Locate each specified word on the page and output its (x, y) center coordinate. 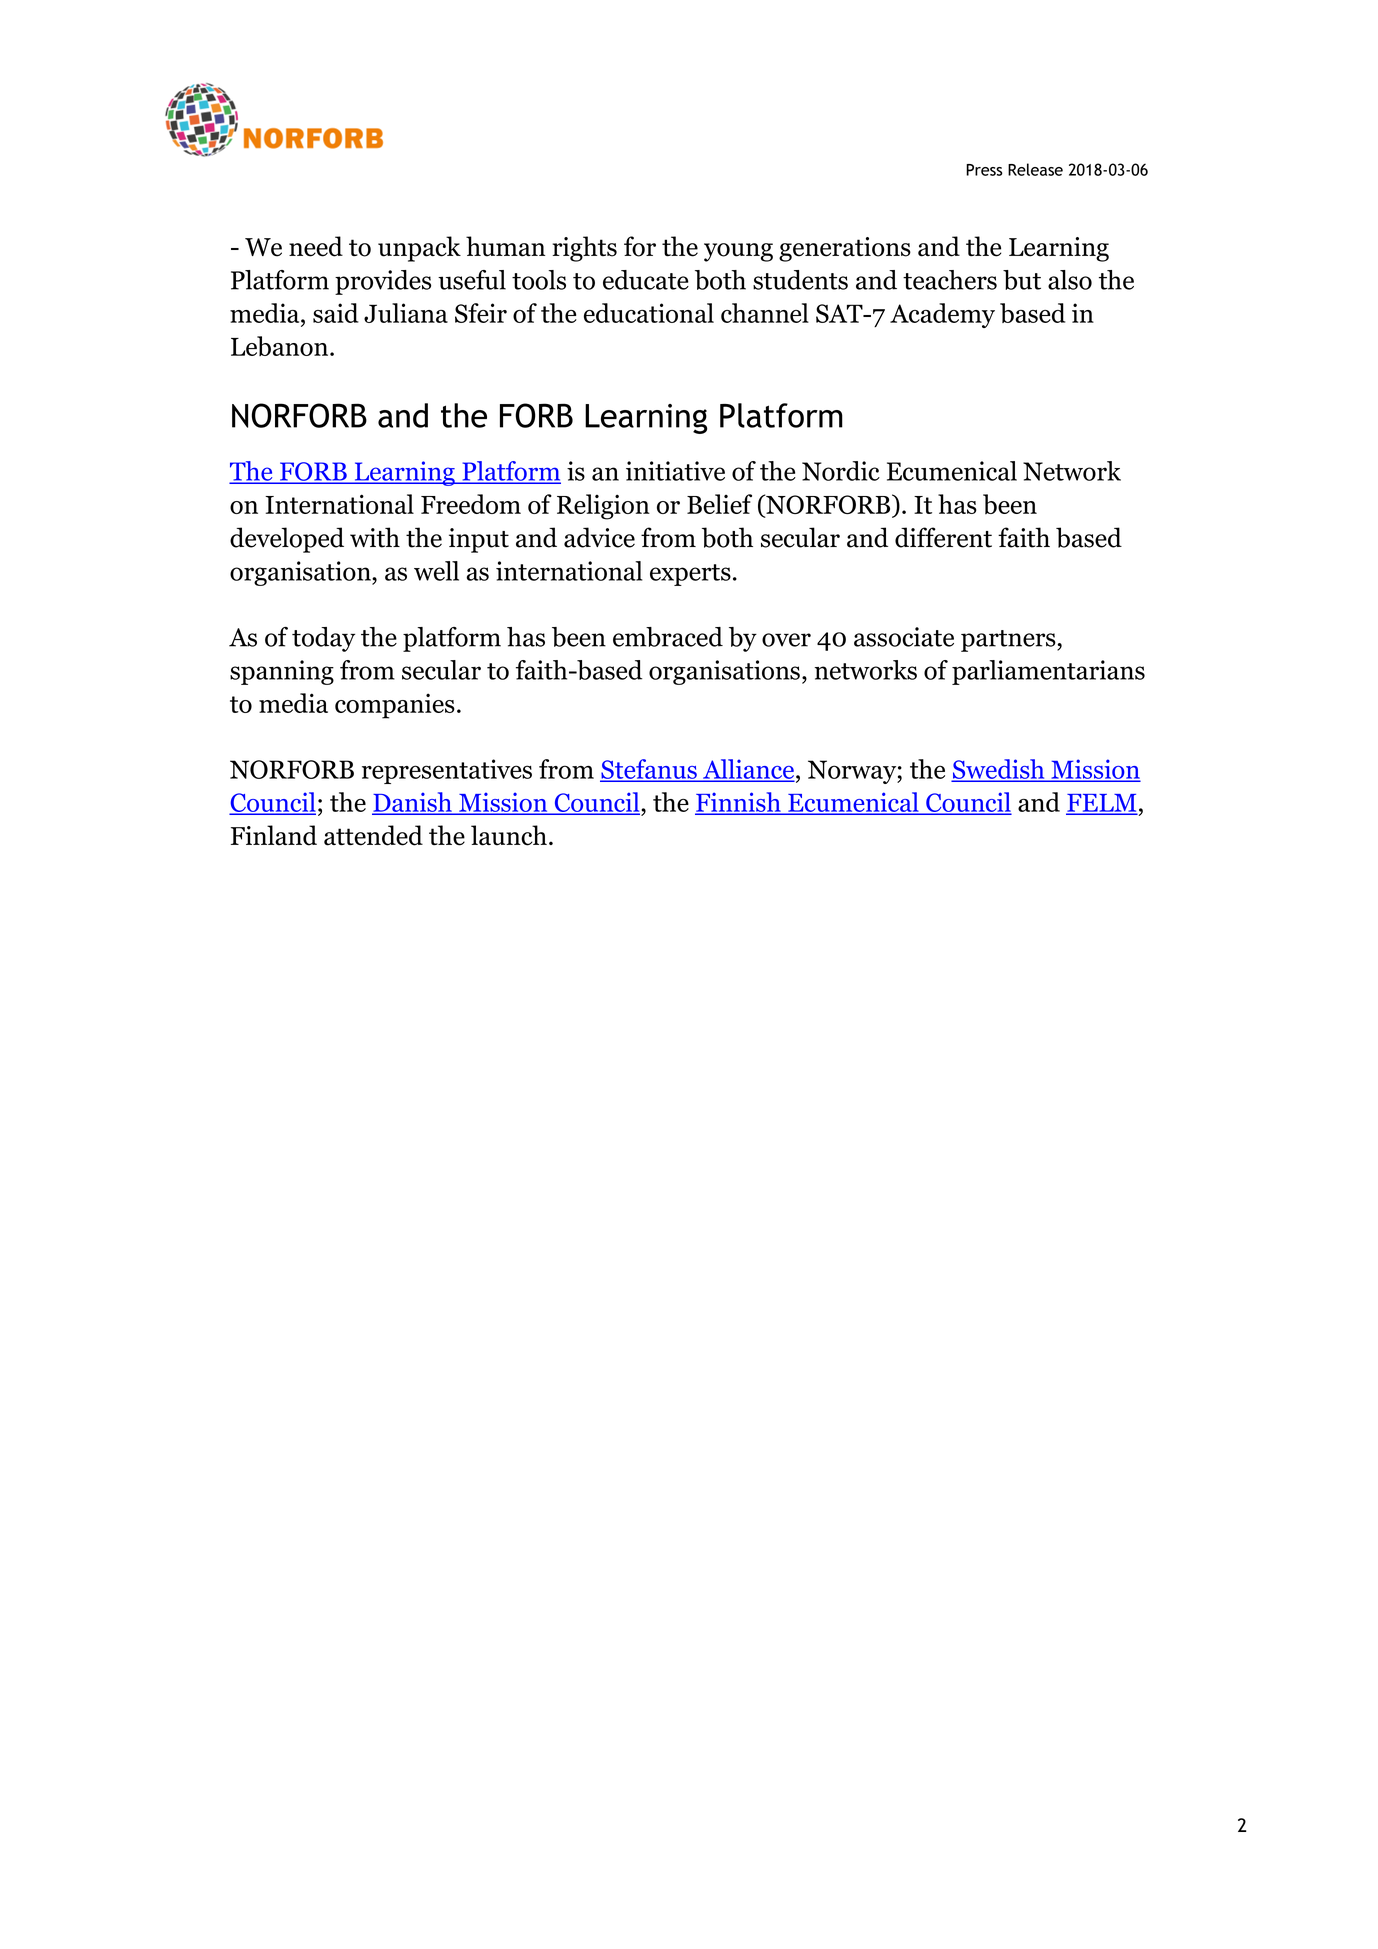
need (316, 246)
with (375, 537)
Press (984, 170)
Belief (719, 504)
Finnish (739, 803)
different (943, 537)
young (738, 252)
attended (373, 835)
